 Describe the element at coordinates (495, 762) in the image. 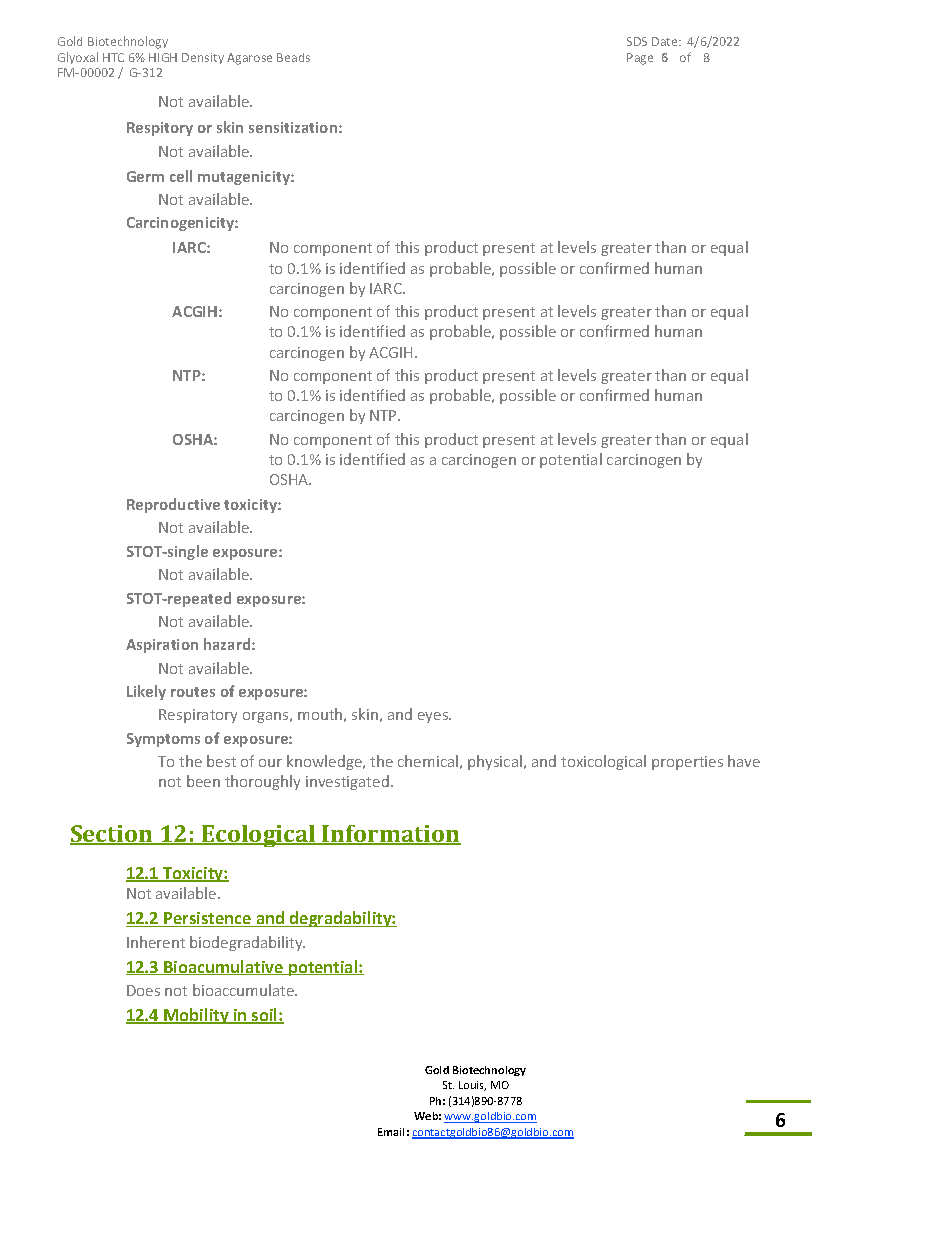

I see `physical` at that location.
